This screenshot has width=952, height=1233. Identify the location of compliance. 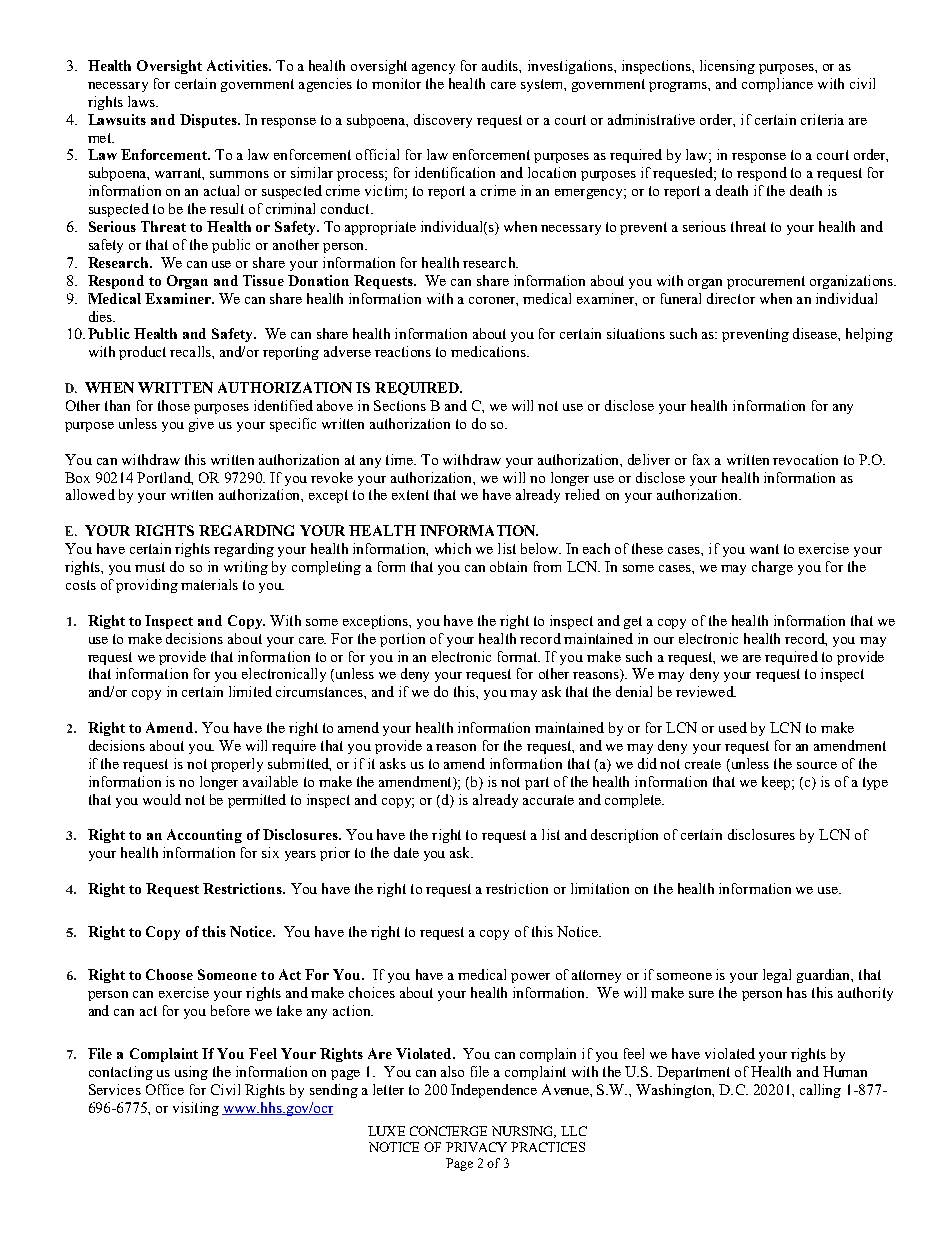
(777, 85).
